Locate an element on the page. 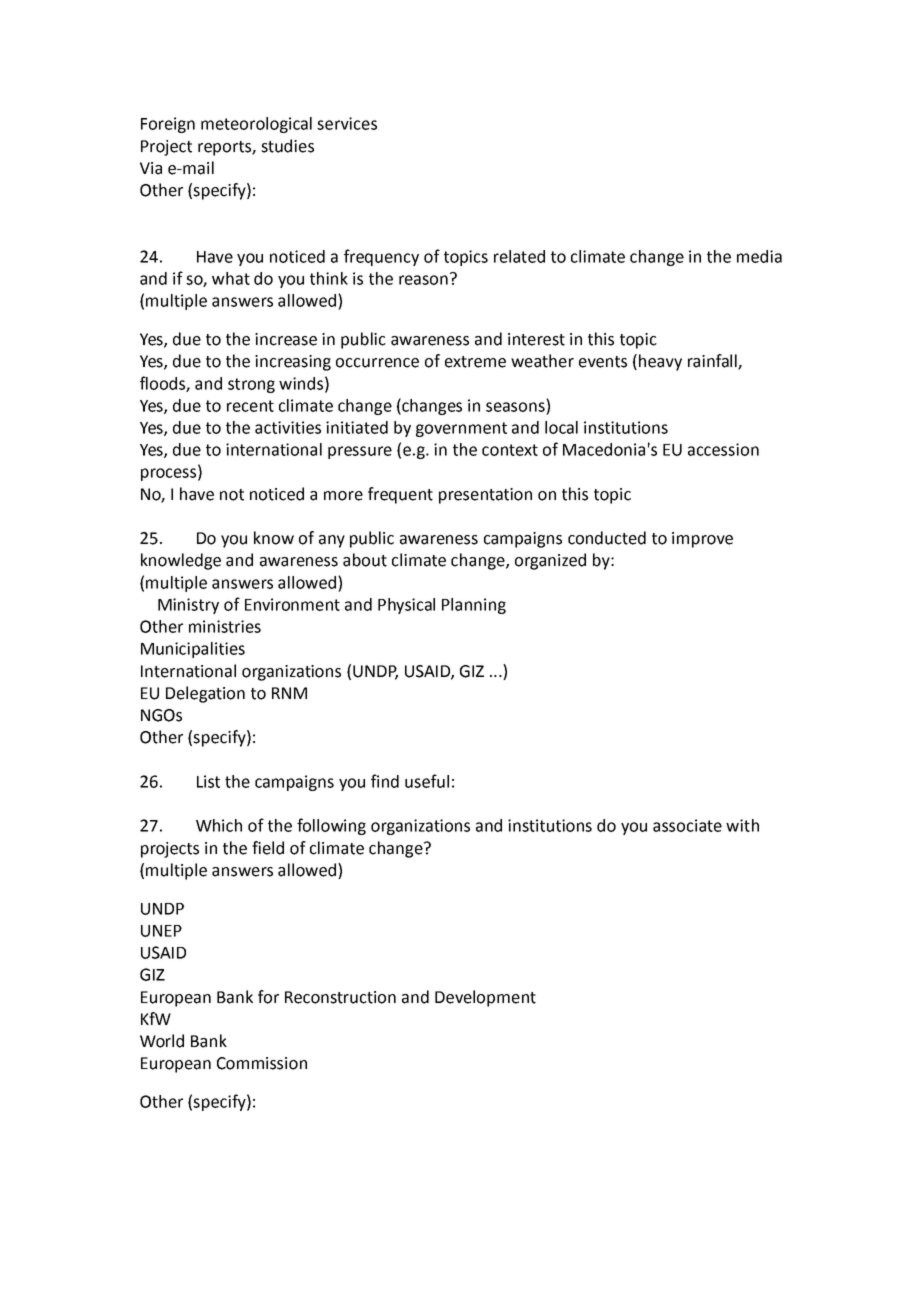  Commission is located at coordinates (262, 1063).
